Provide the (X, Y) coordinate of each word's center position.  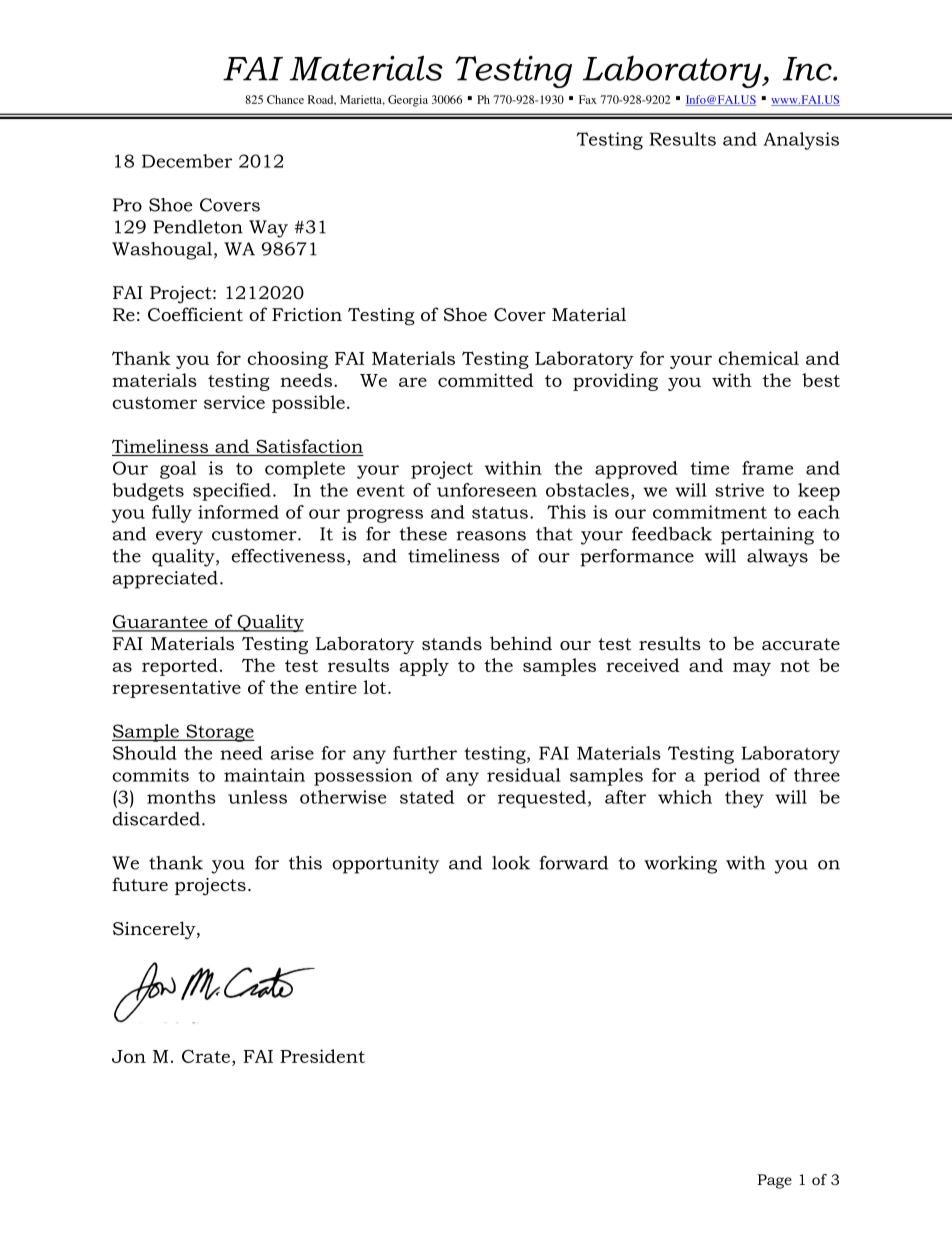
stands (452, 643)
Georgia (408, 101)
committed (486, 380)
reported (180, 667)
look (511, 863)
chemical (758, 358)
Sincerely (155, 930)
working (680, 865)
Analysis (801, 141)
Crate (207, 1056)
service (234, 402)
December (187, 161)
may (752, 669)
